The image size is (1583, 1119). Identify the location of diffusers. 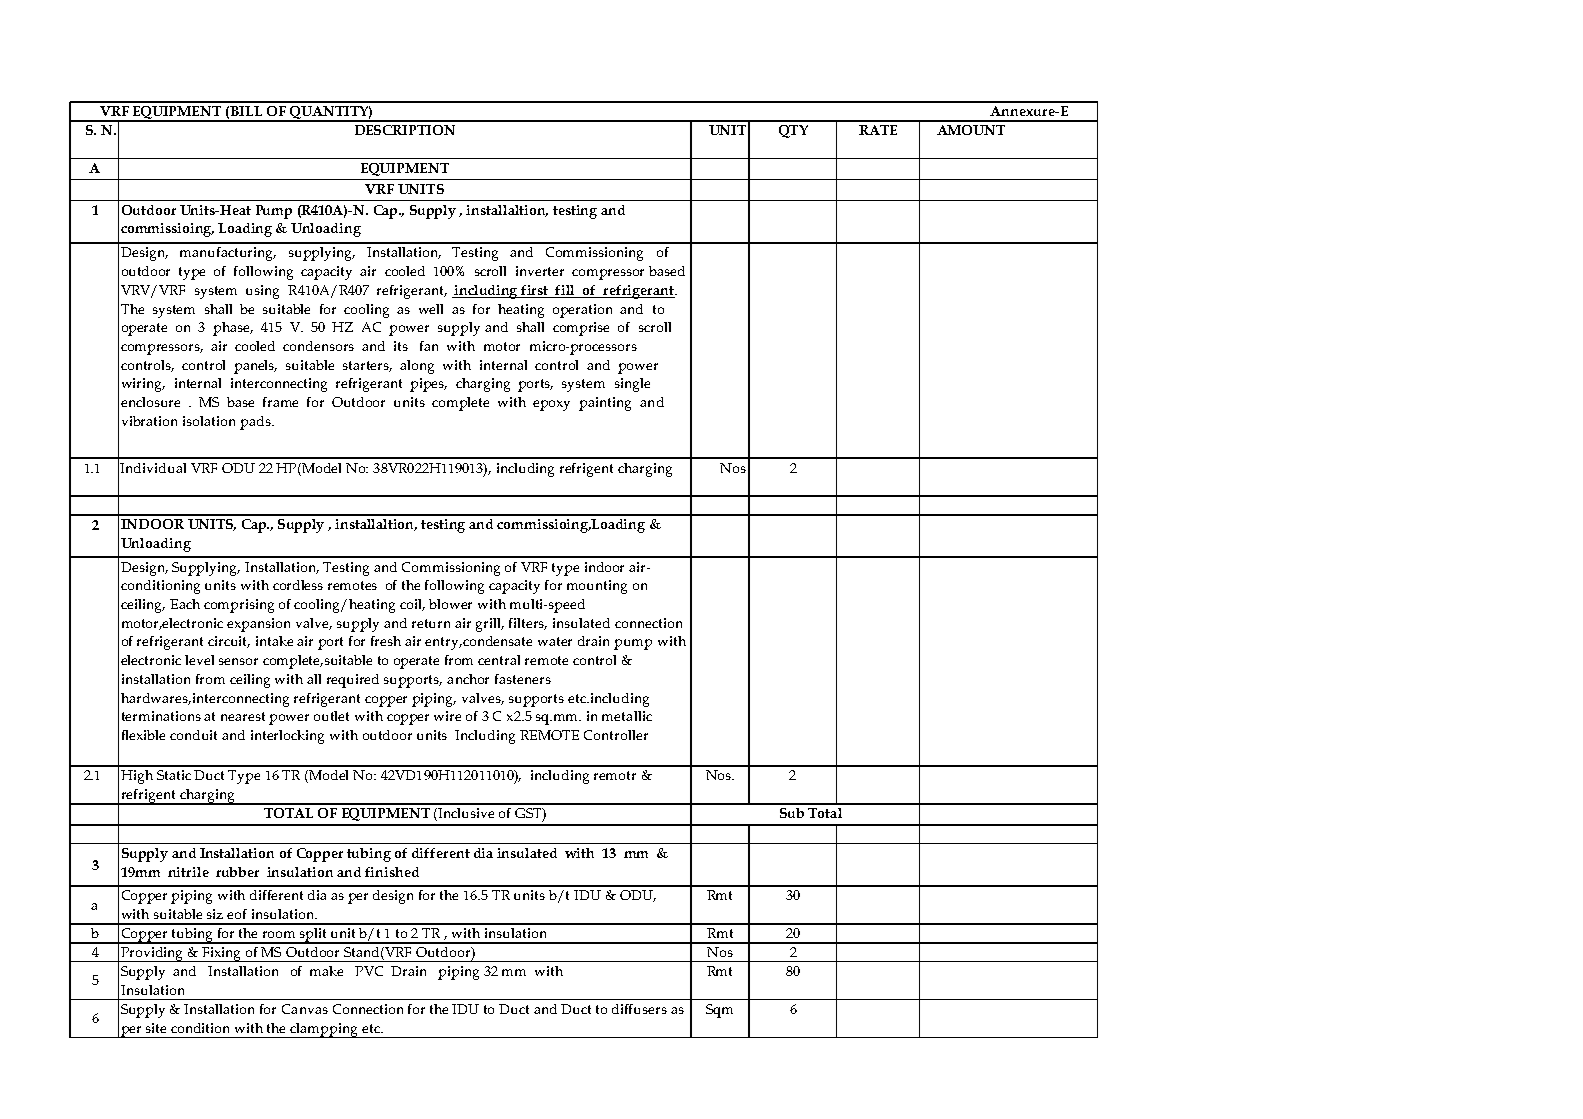
(639, 1009).
